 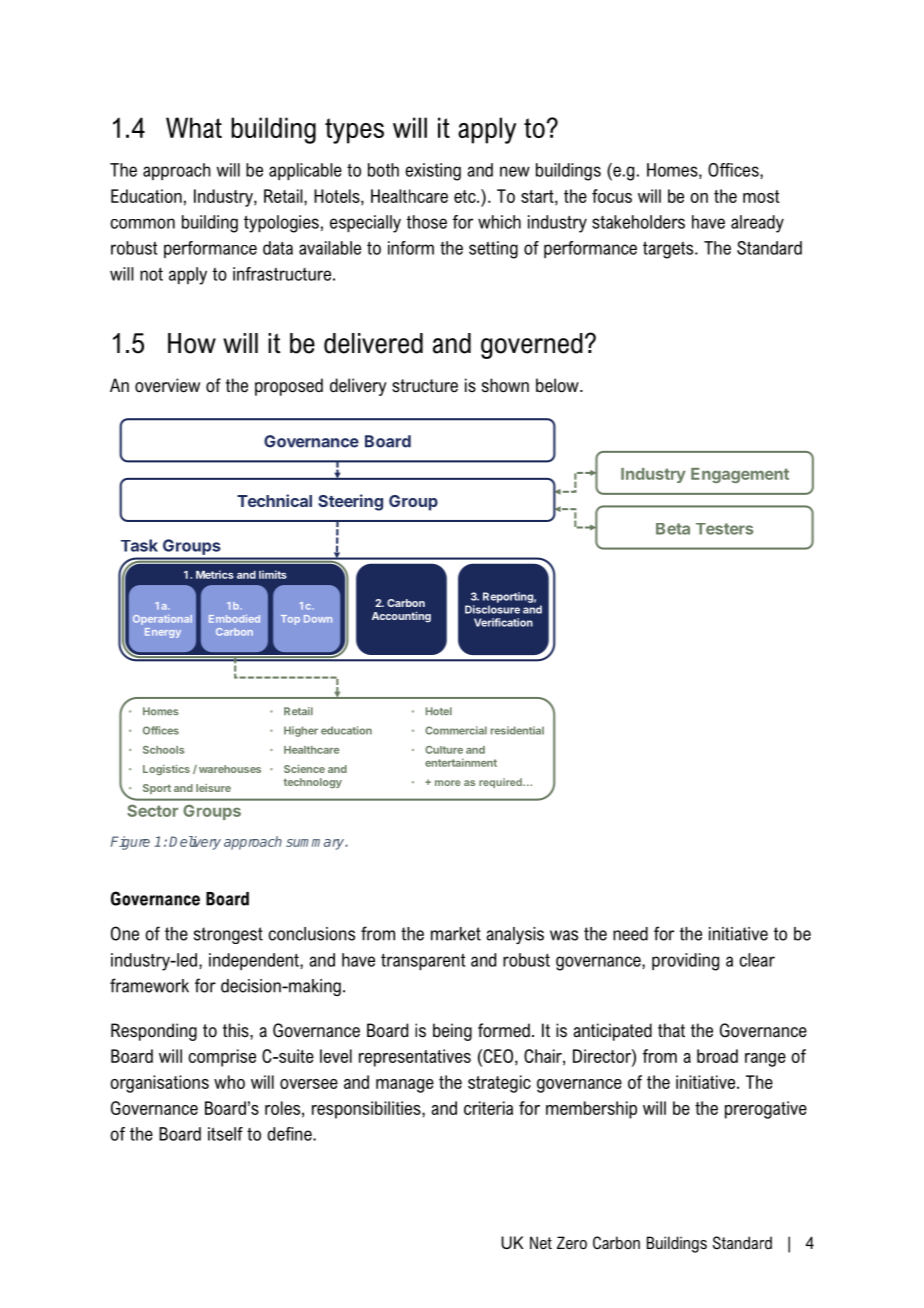 I want to click on most, so click(x=761, y=196).
